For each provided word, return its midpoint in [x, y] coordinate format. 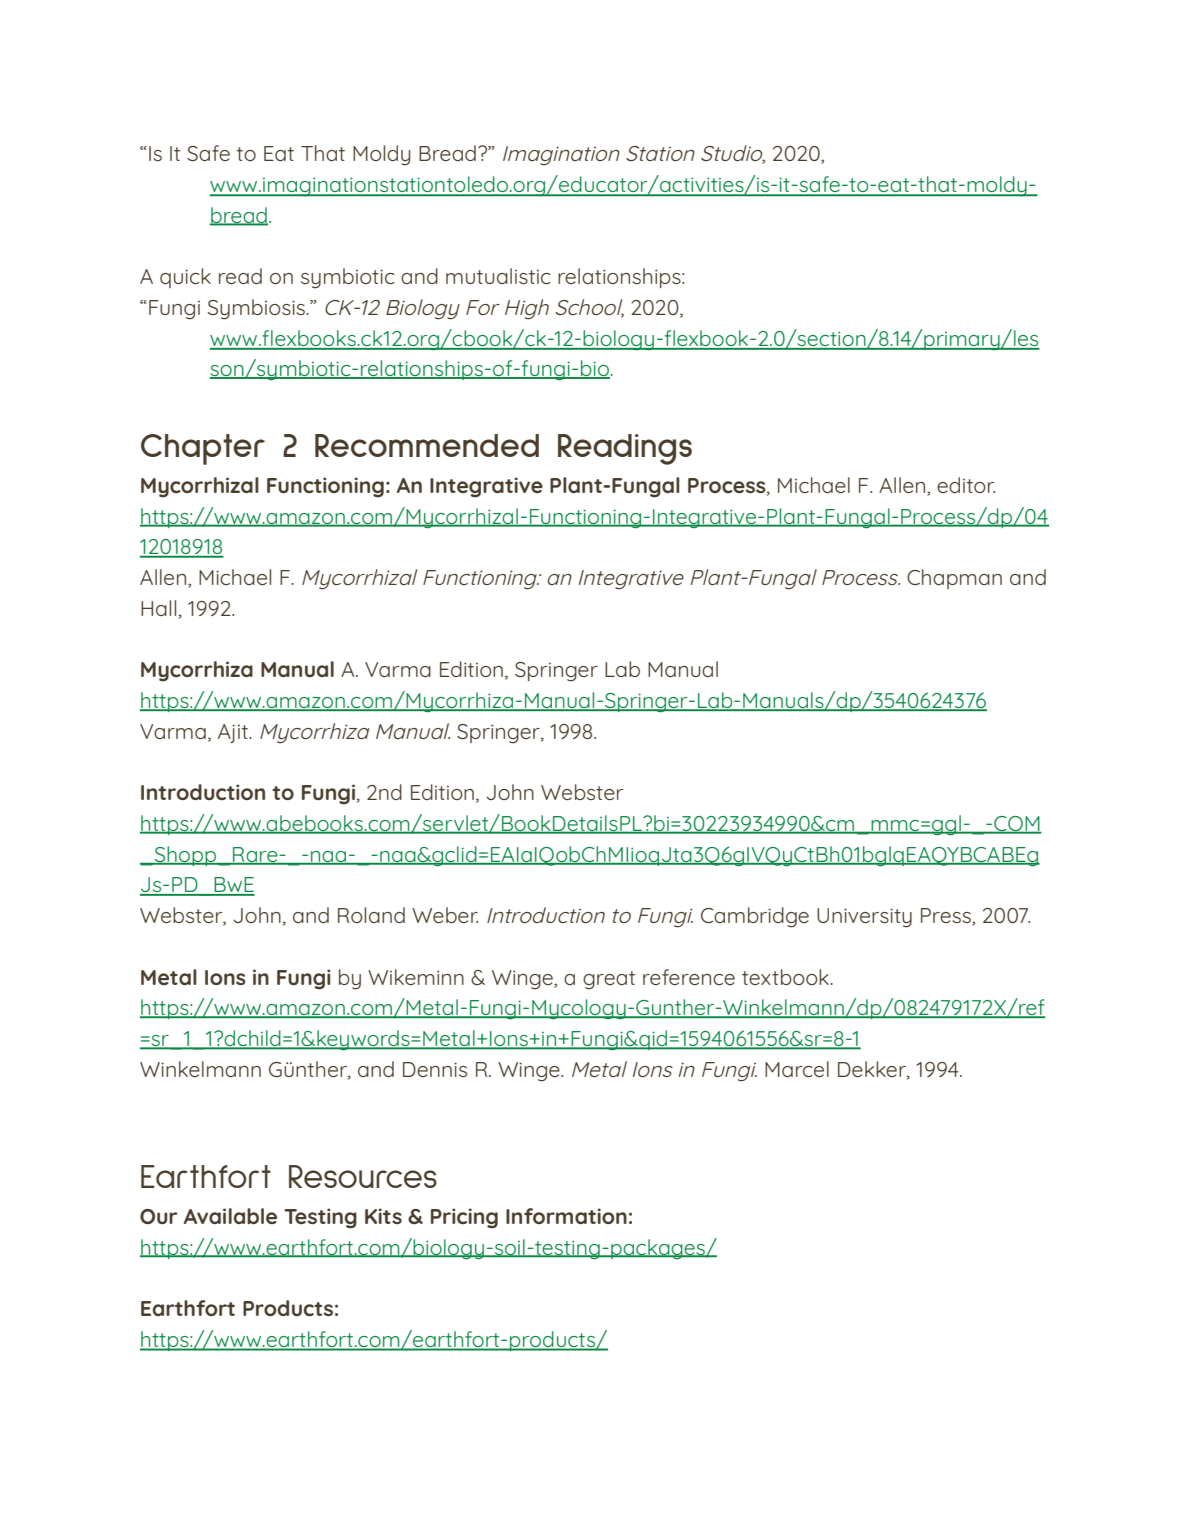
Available [230, 1216]
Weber [445, 915]
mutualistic [498, 276]
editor [966, 485]
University [864, 918]
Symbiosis [257, 309]
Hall [158, 608]
